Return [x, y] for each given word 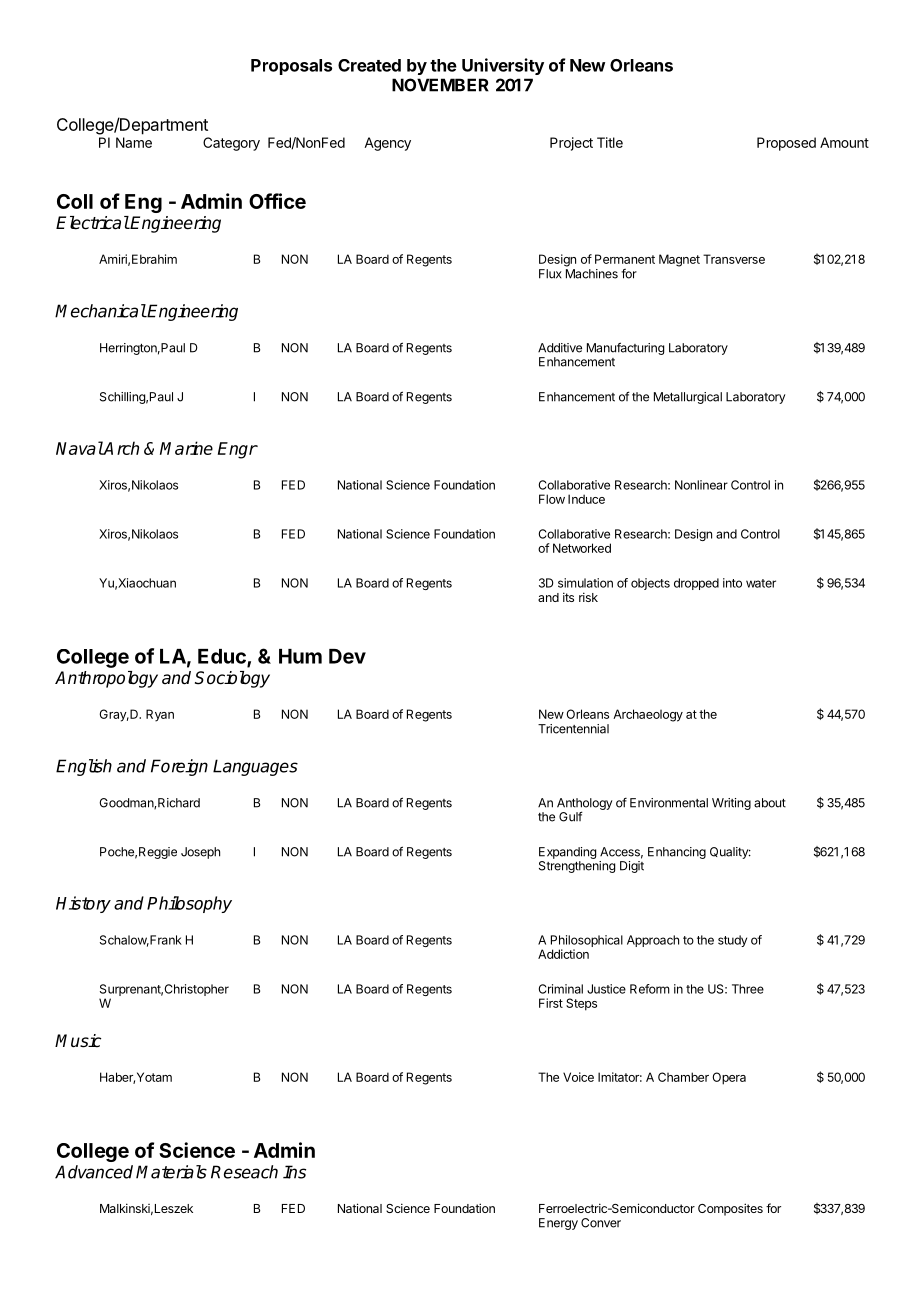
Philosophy [189, 904]
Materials [171, 1172]
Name [134, 142]
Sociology [232, 679]
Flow [552, 499]
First [551, 1003]
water [761, 583]
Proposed [786, 144]
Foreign [179, 767]
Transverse [734, 259]
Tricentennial [573, 729]
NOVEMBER [440, 85]
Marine [186, 448]
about [770, 803]
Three [748, 989]
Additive [560, 348]
